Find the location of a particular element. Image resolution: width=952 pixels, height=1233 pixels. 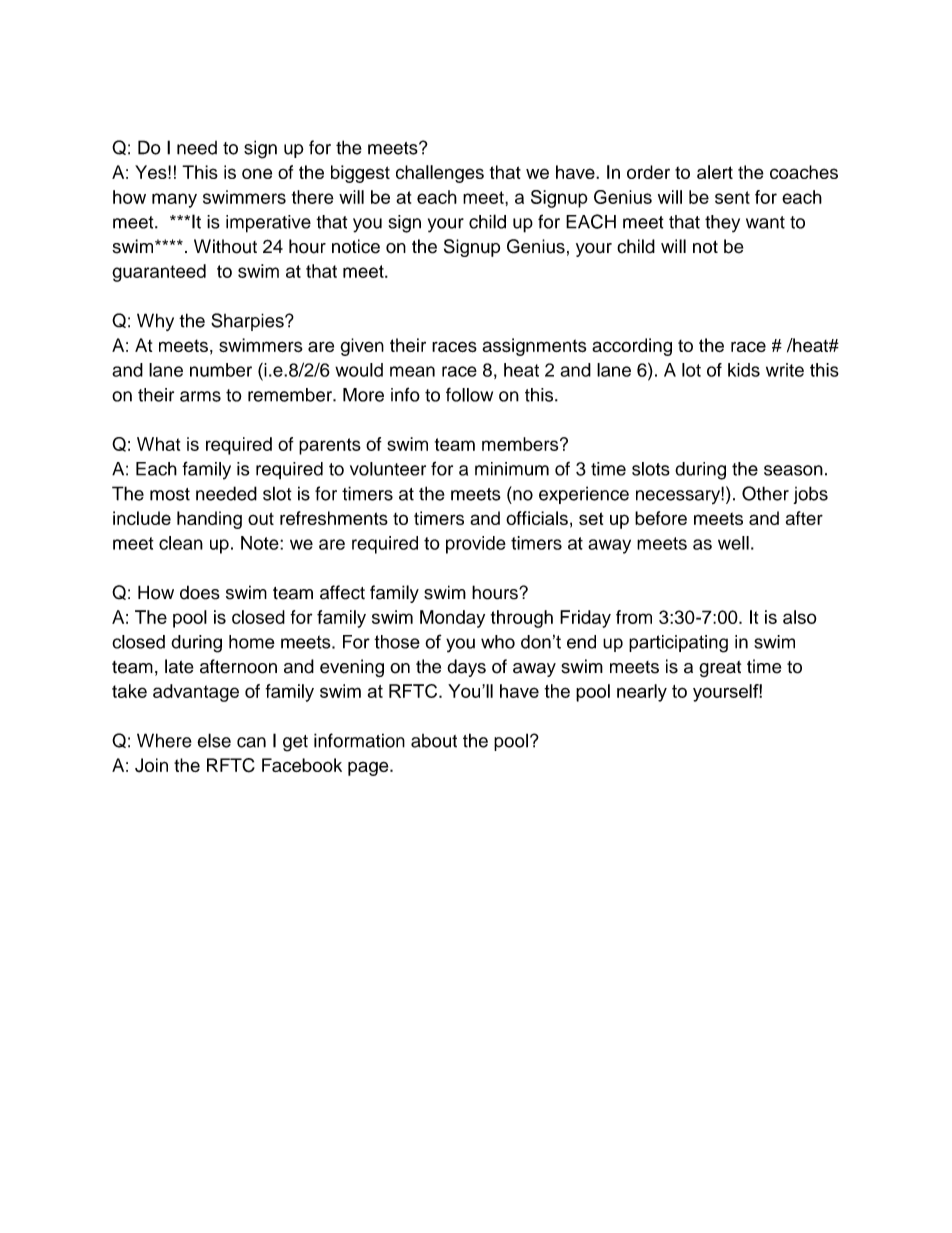

follow is located at coordinates (469, 394).
